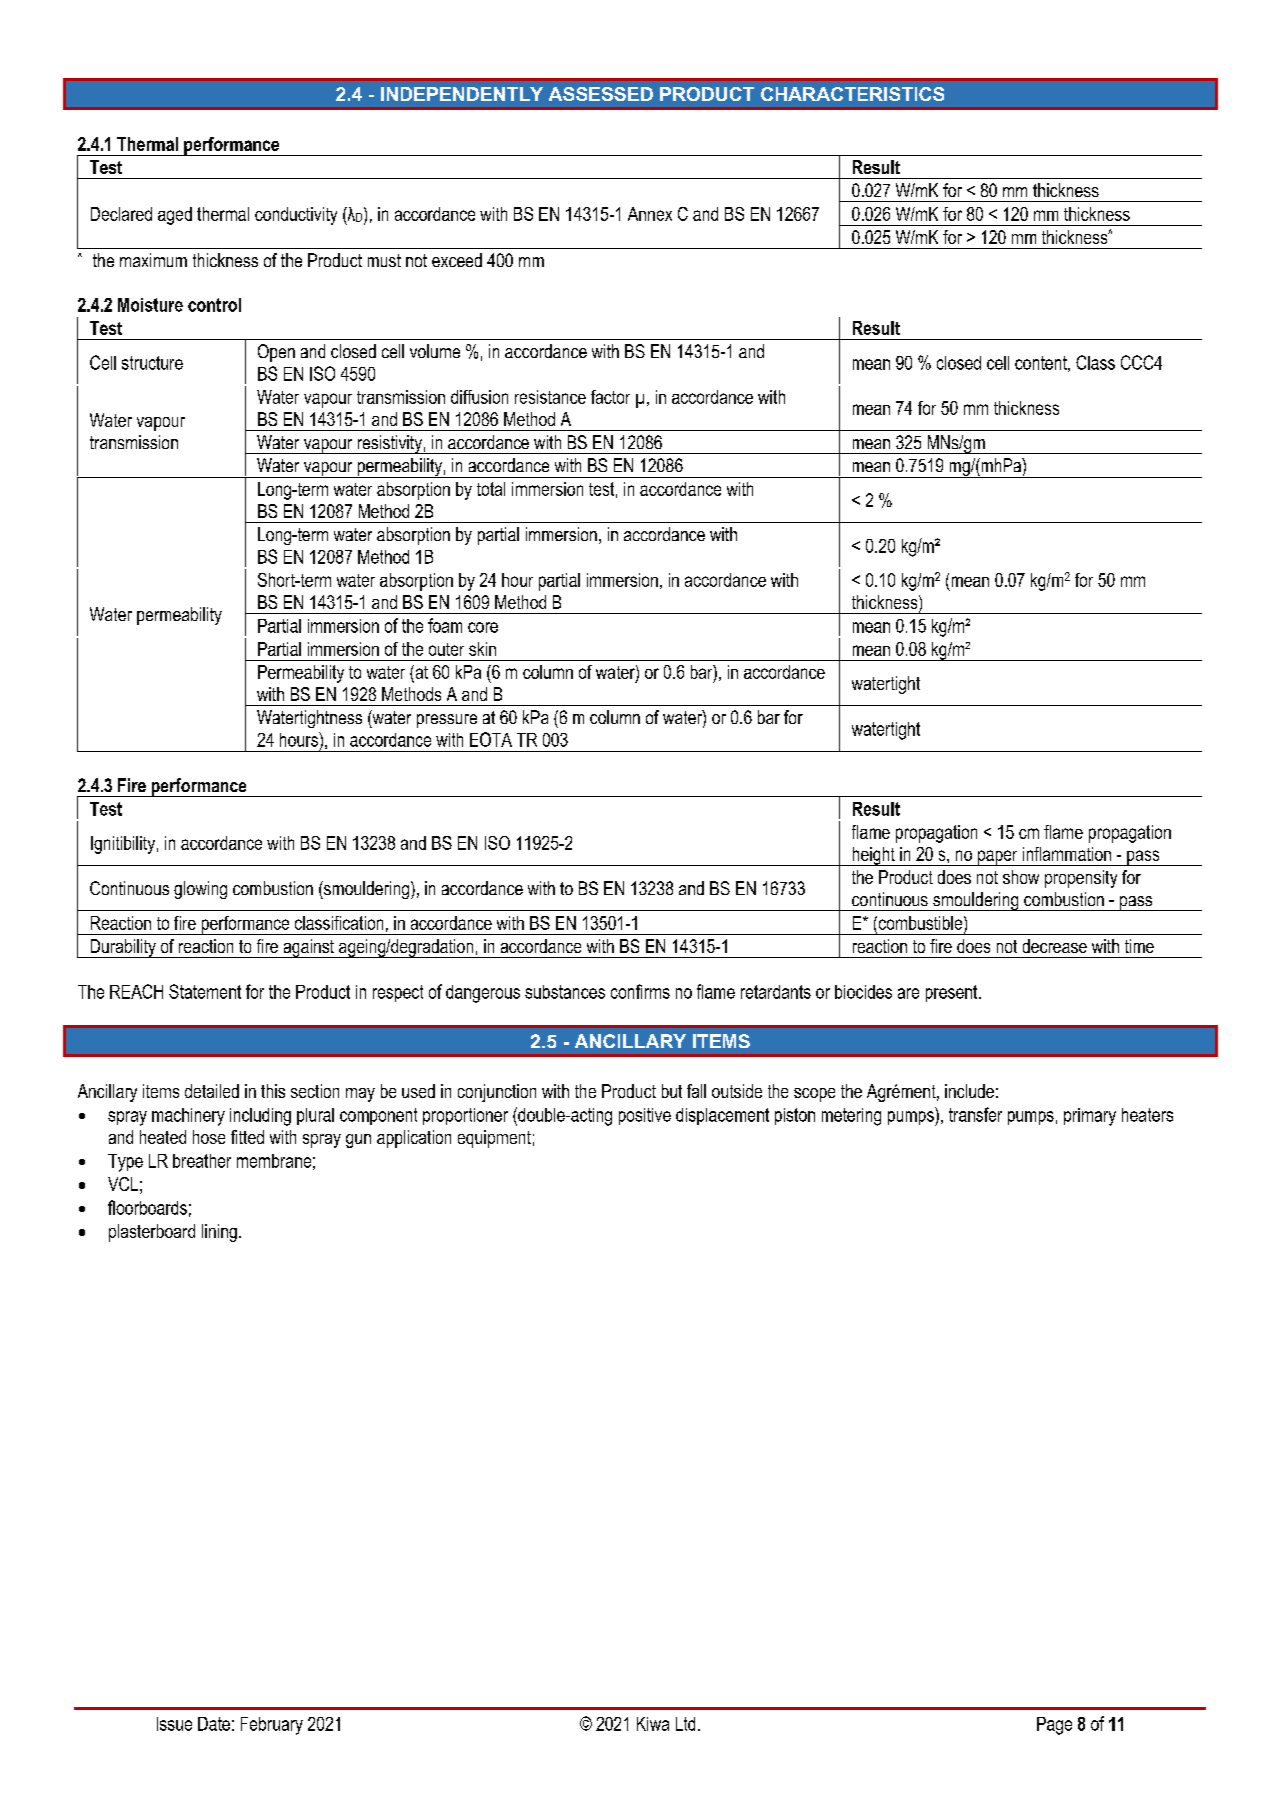 The width and height of the screenshot is (1281, 1811). Describe the element at coordinates (296, 216) in the screenshot. I see `conductivity` at that location.
